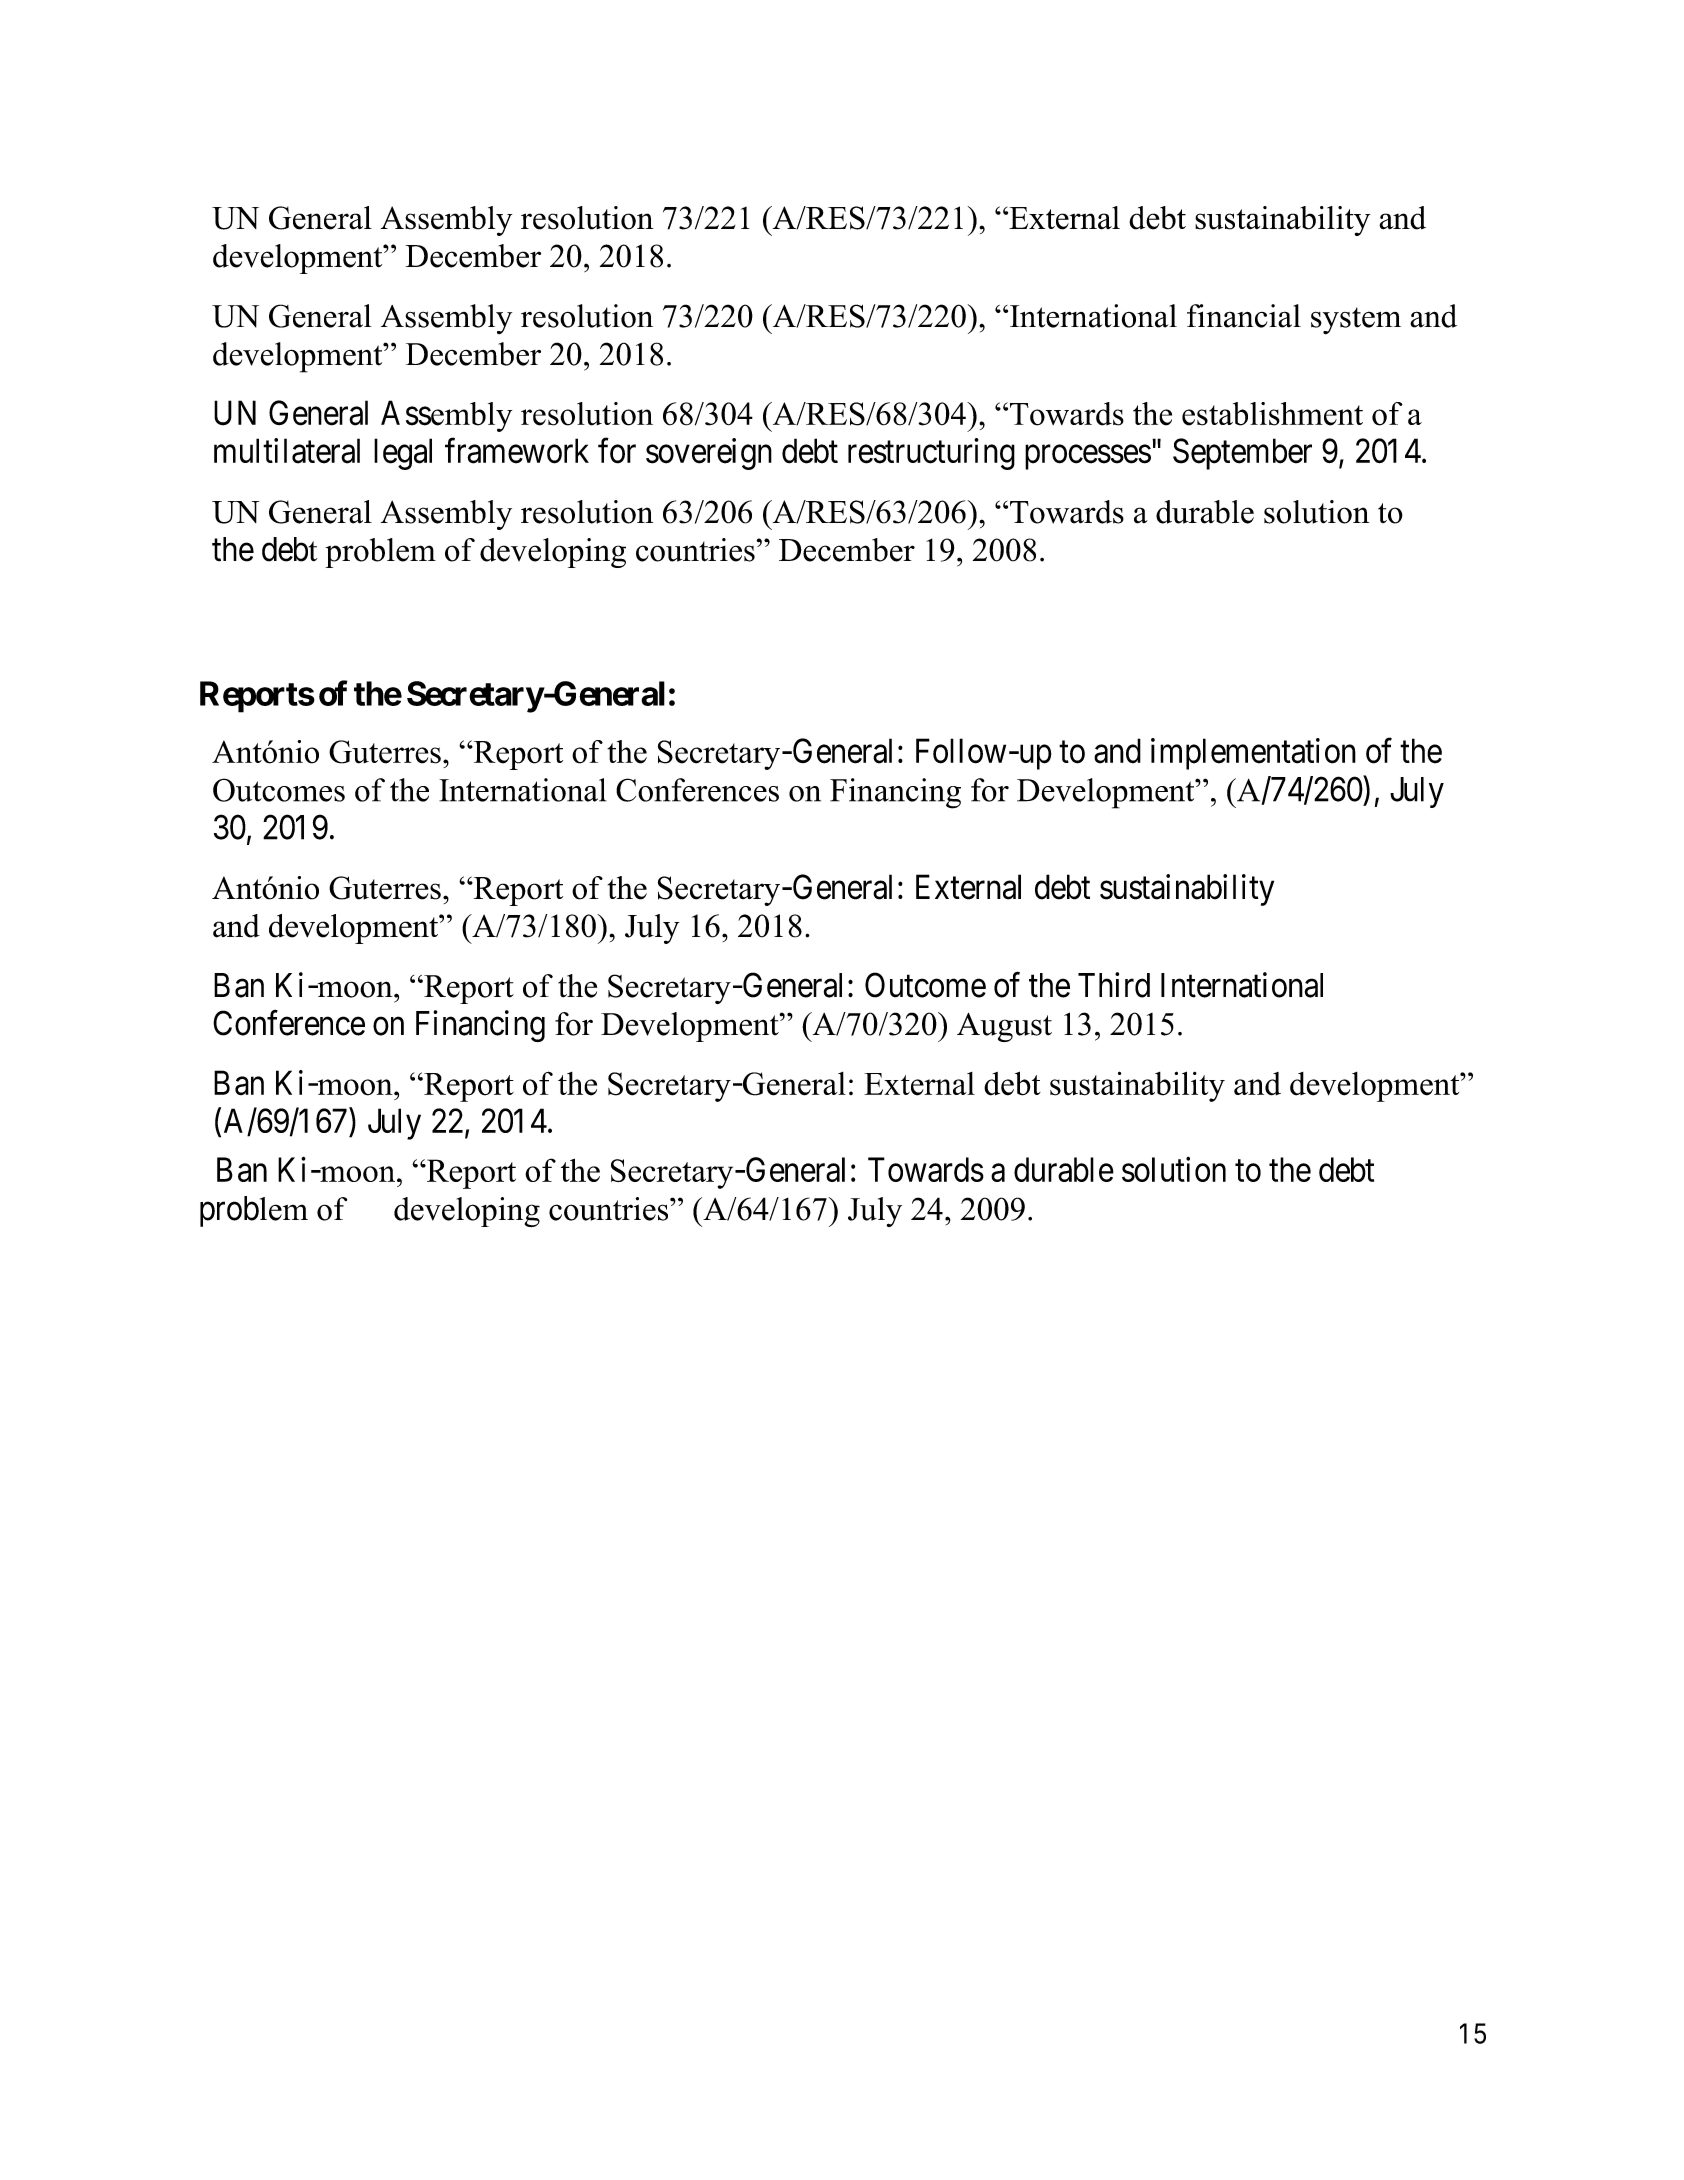 The width and height of the image is (1684, 2180). What do you see at coordinates (1272, 414) in the image?
I see `establishment` at bounding box center [1272, 414].
